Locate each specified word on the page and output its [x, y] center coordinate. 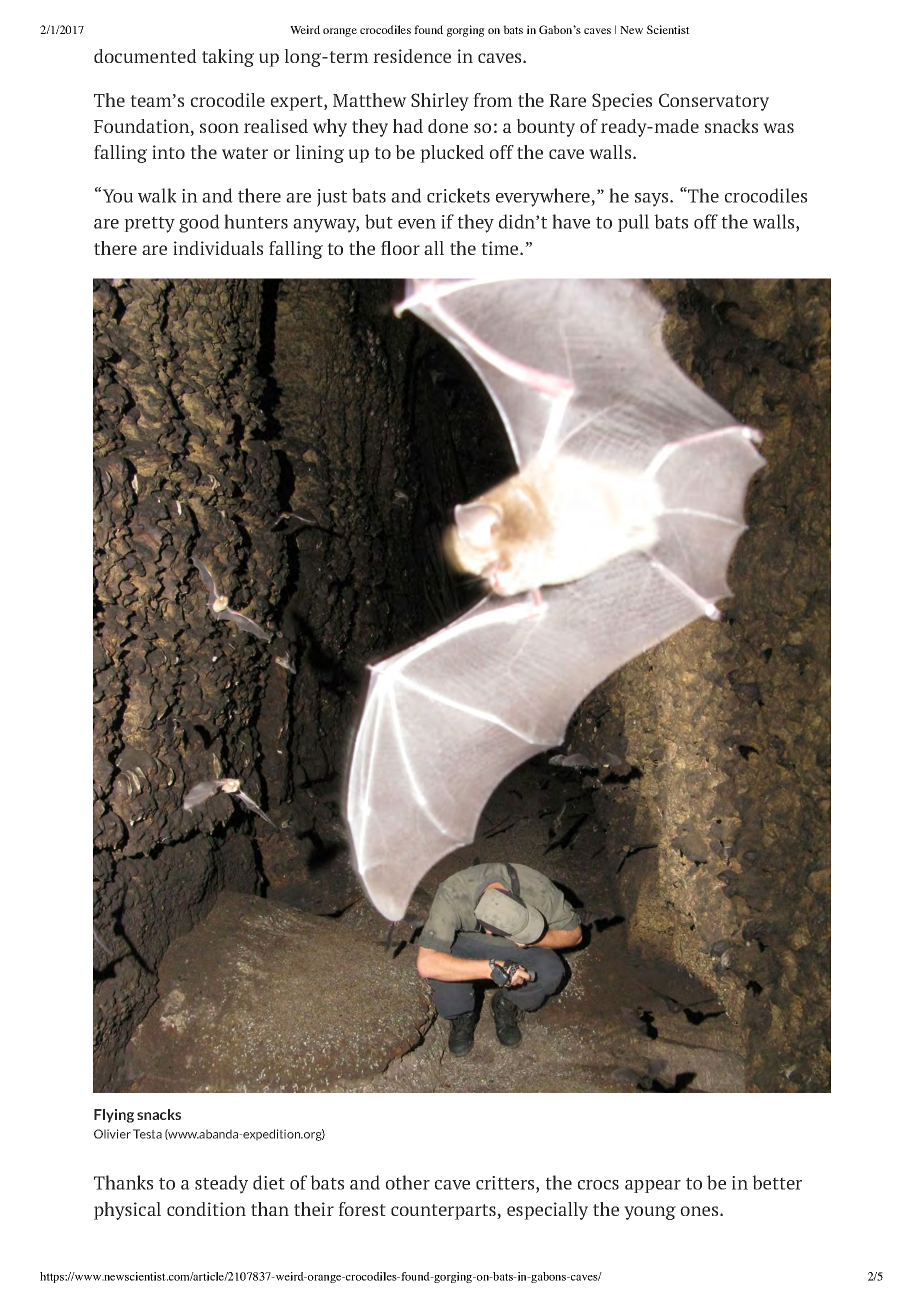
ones [701, 1211]
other [408, 1182]
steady [221, 1184]
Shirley [440, 102]
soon [219, 128]
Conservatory [714, 102]
